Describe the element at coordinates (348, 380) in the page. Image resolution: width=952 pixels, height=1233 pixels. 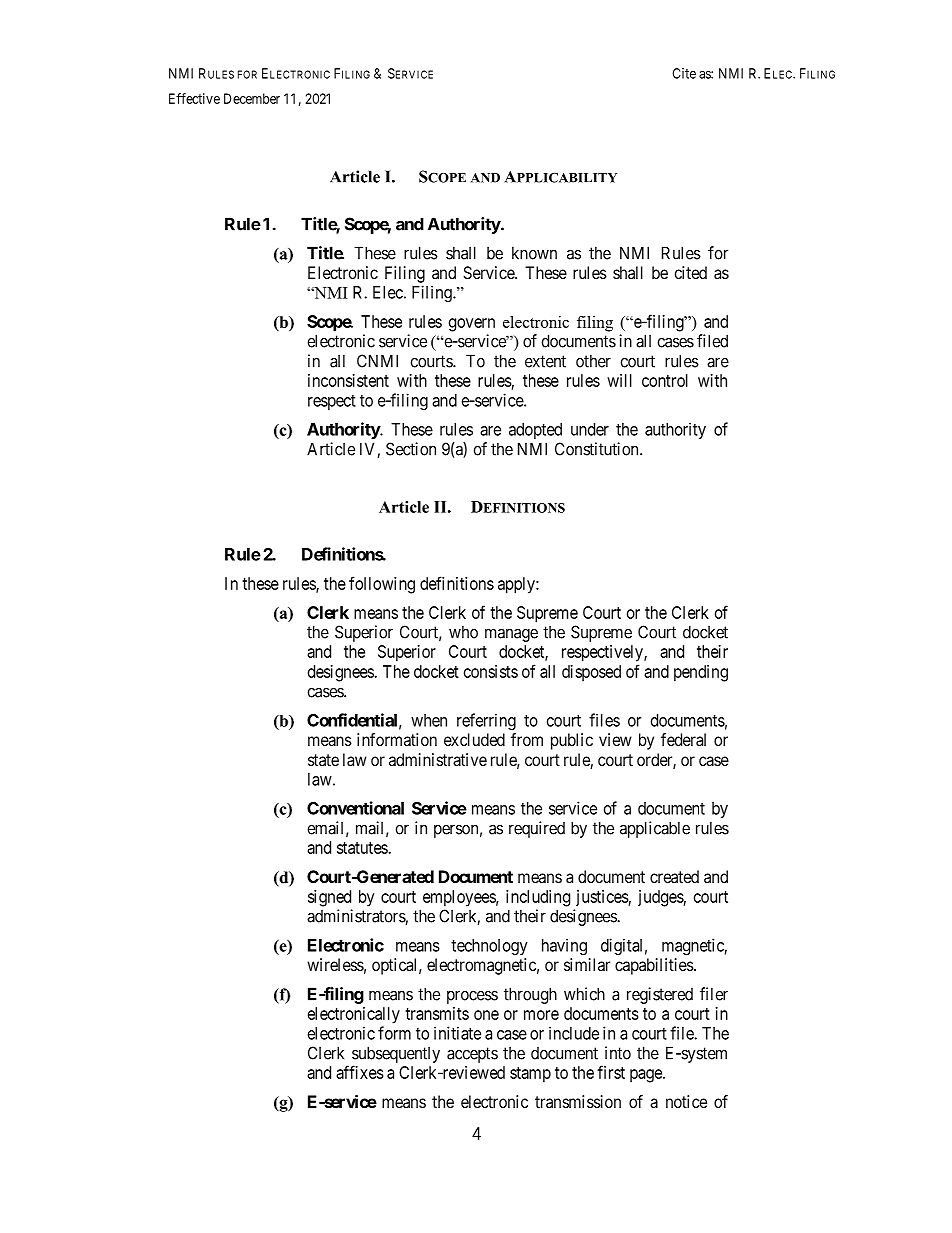
I see `inconsistent` at that location.
